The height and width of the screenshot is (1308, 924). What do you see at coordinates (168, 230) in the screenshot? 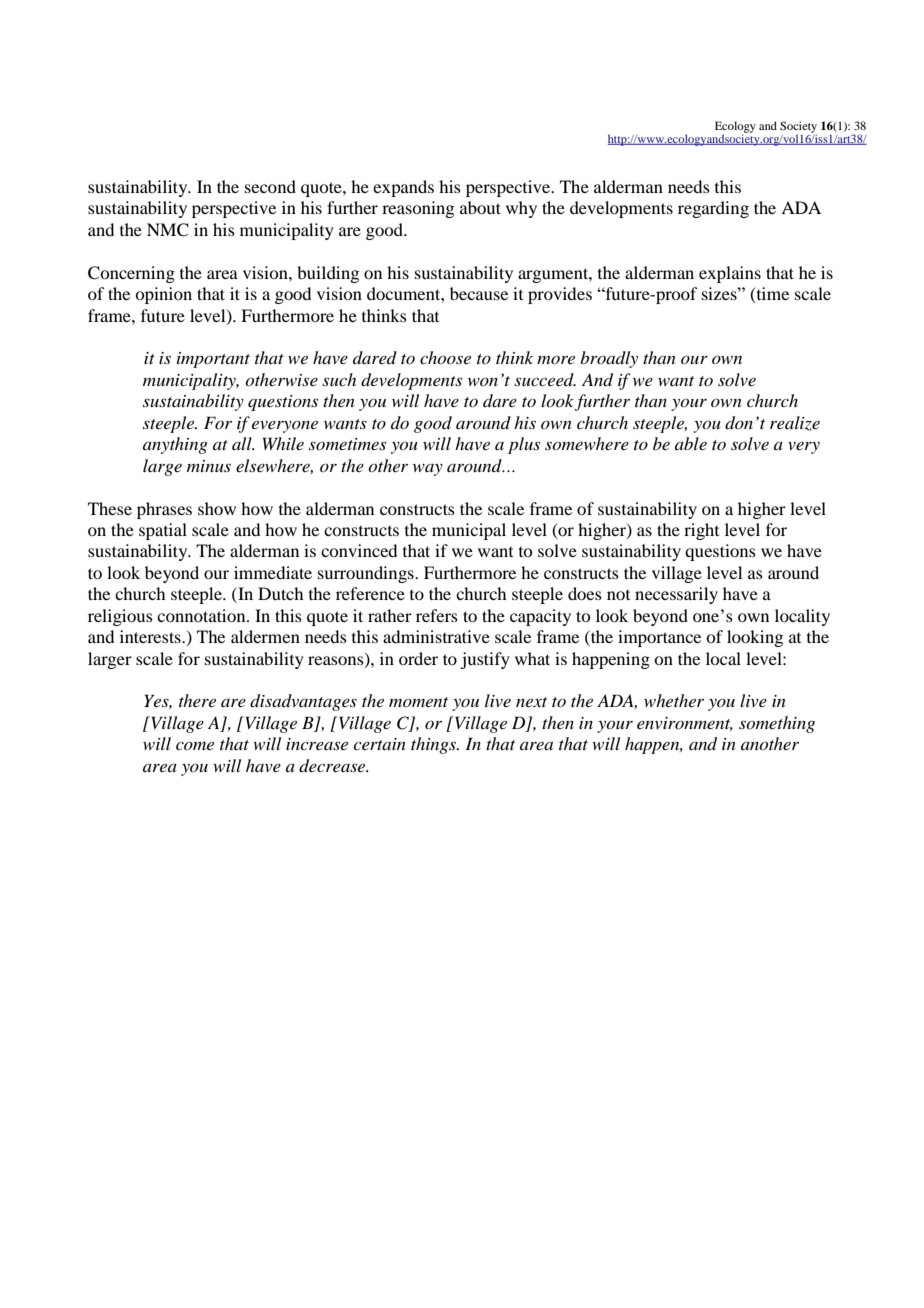
I see `NMC` at bounding box center [168, 230].
